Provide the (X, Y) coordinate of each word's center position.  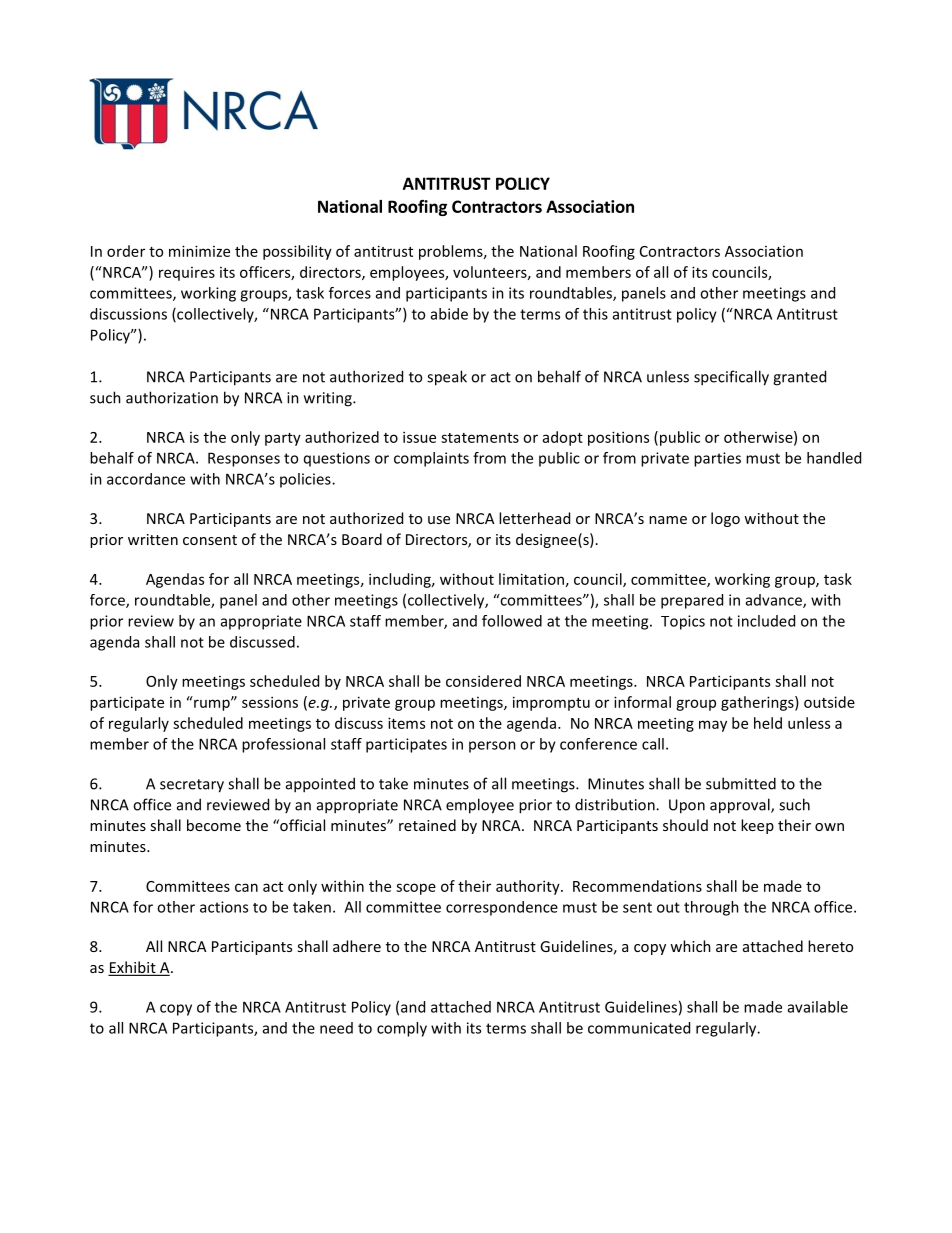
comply (402, 1029)
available (818, 1007)
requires (187, 274)
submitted (741, 783)
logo (725, 519)
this (595, 314)
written (153, 539)
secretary (192, 786)
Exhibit (133, 968)
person (492, 747)
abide (449, 314)
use (439, 520)
